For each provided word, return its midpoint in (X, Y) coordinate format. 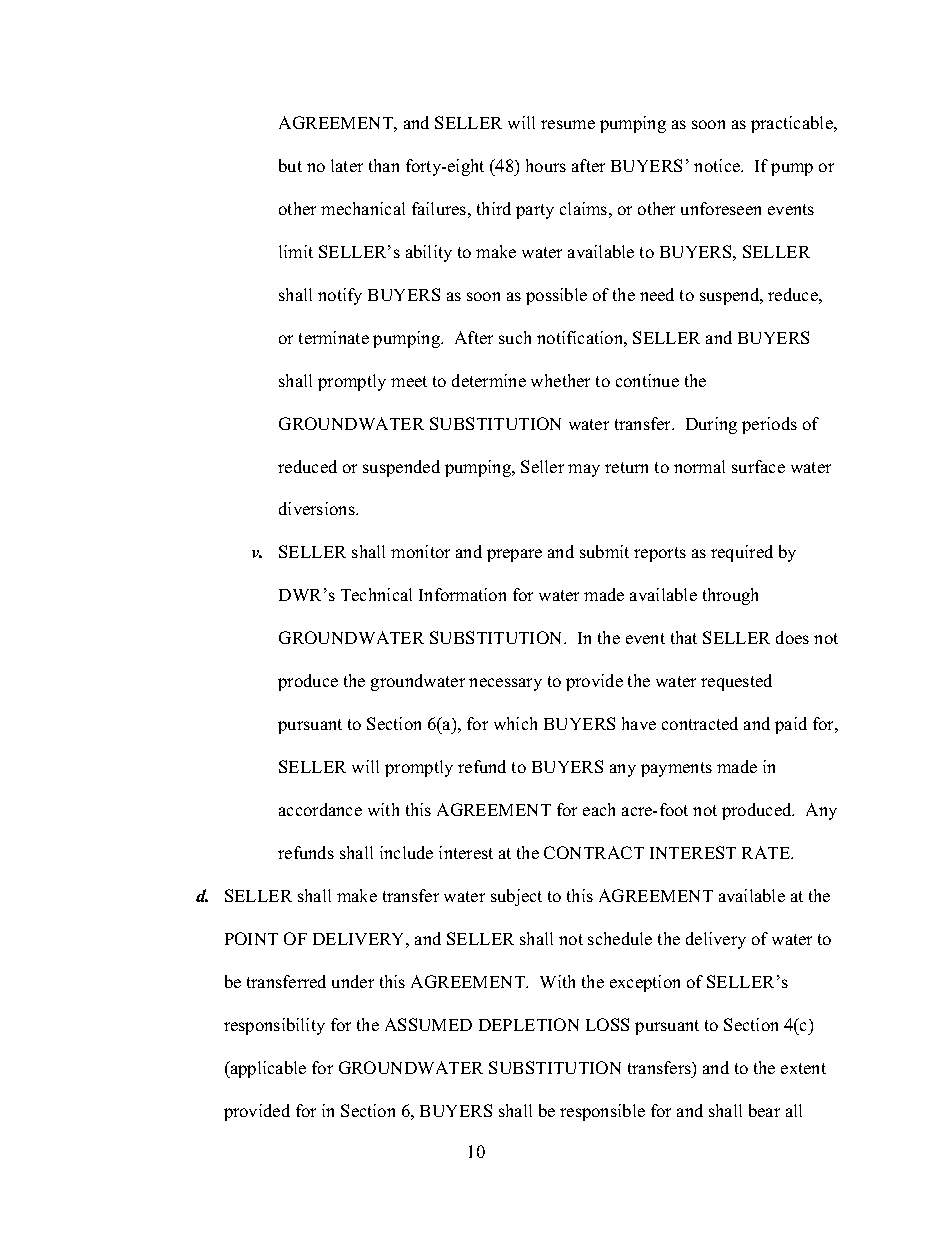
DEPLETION (529, 1024)
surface (758, 466)
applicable (267, 1069)
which (515, 723)
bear (764, 1110)
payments (676, 769)
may (584, 470)
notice (718, 165)
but (290, 165)
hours (546, 165)
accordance (320, 809)
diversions (318, 508)
